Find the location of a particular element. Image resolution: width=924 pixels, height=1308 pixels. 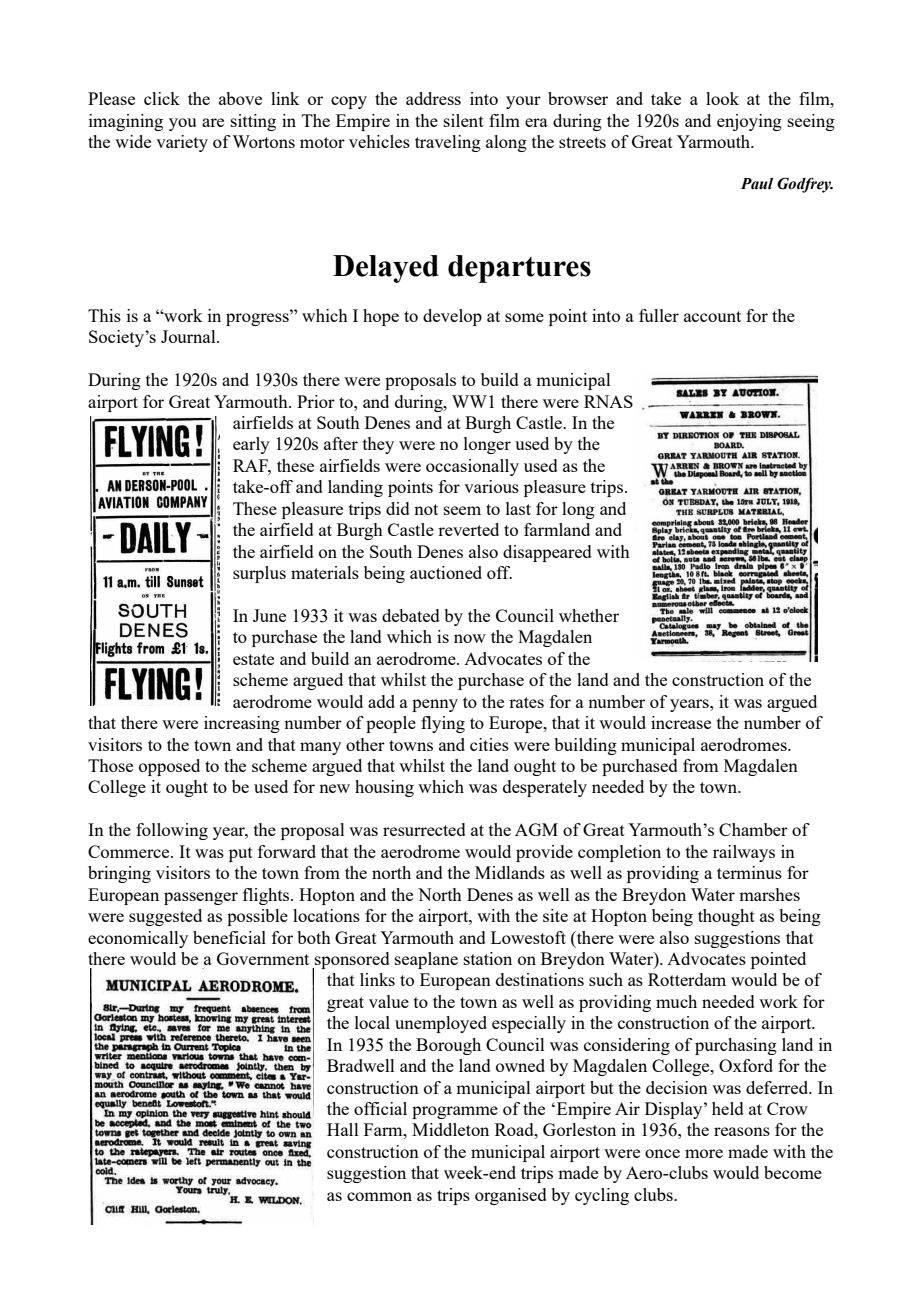

Middleton is located at coordinates (450, 1129).
